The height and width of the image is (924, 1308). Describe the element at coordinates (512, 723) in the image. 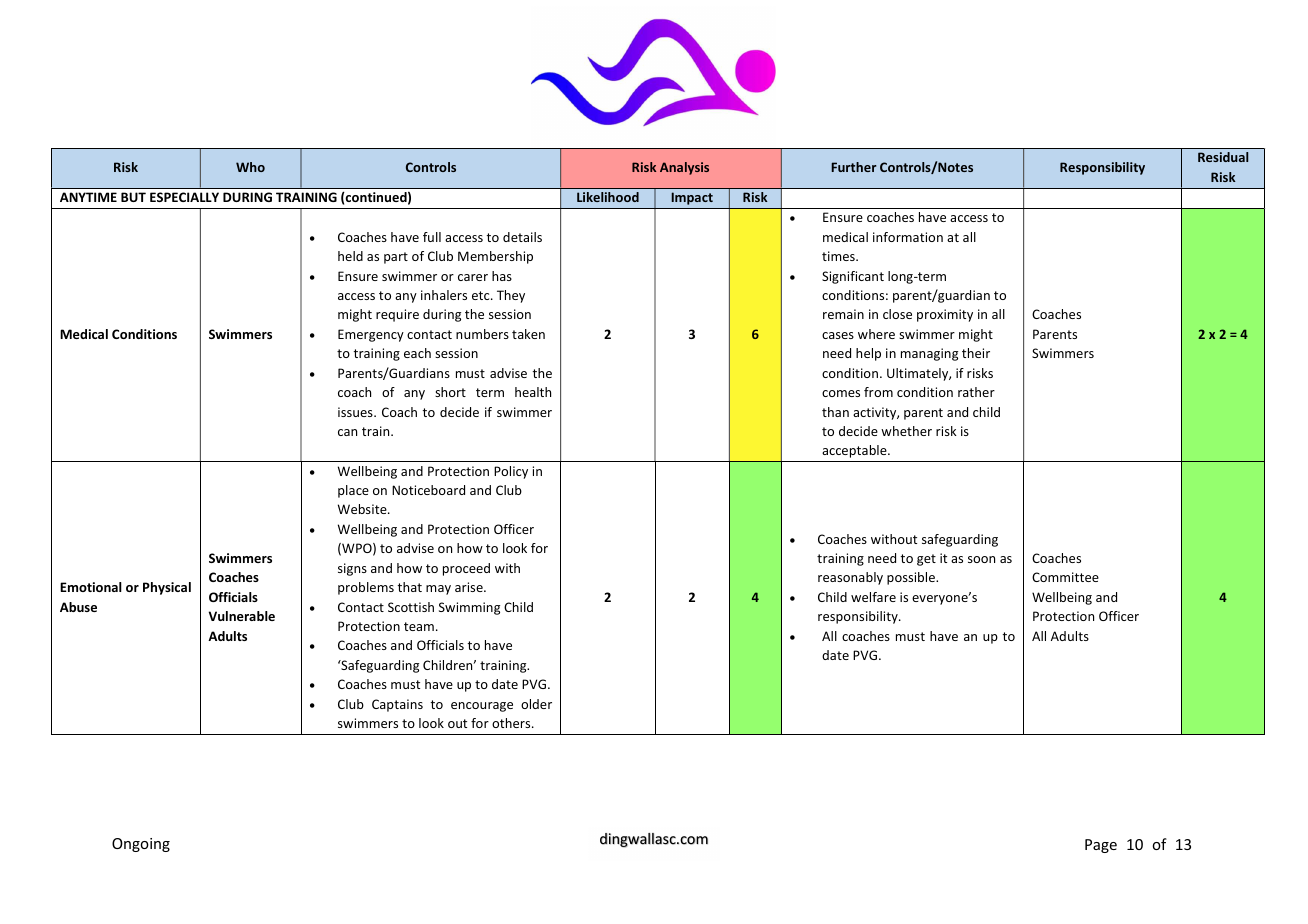

I see `others` at that location.
